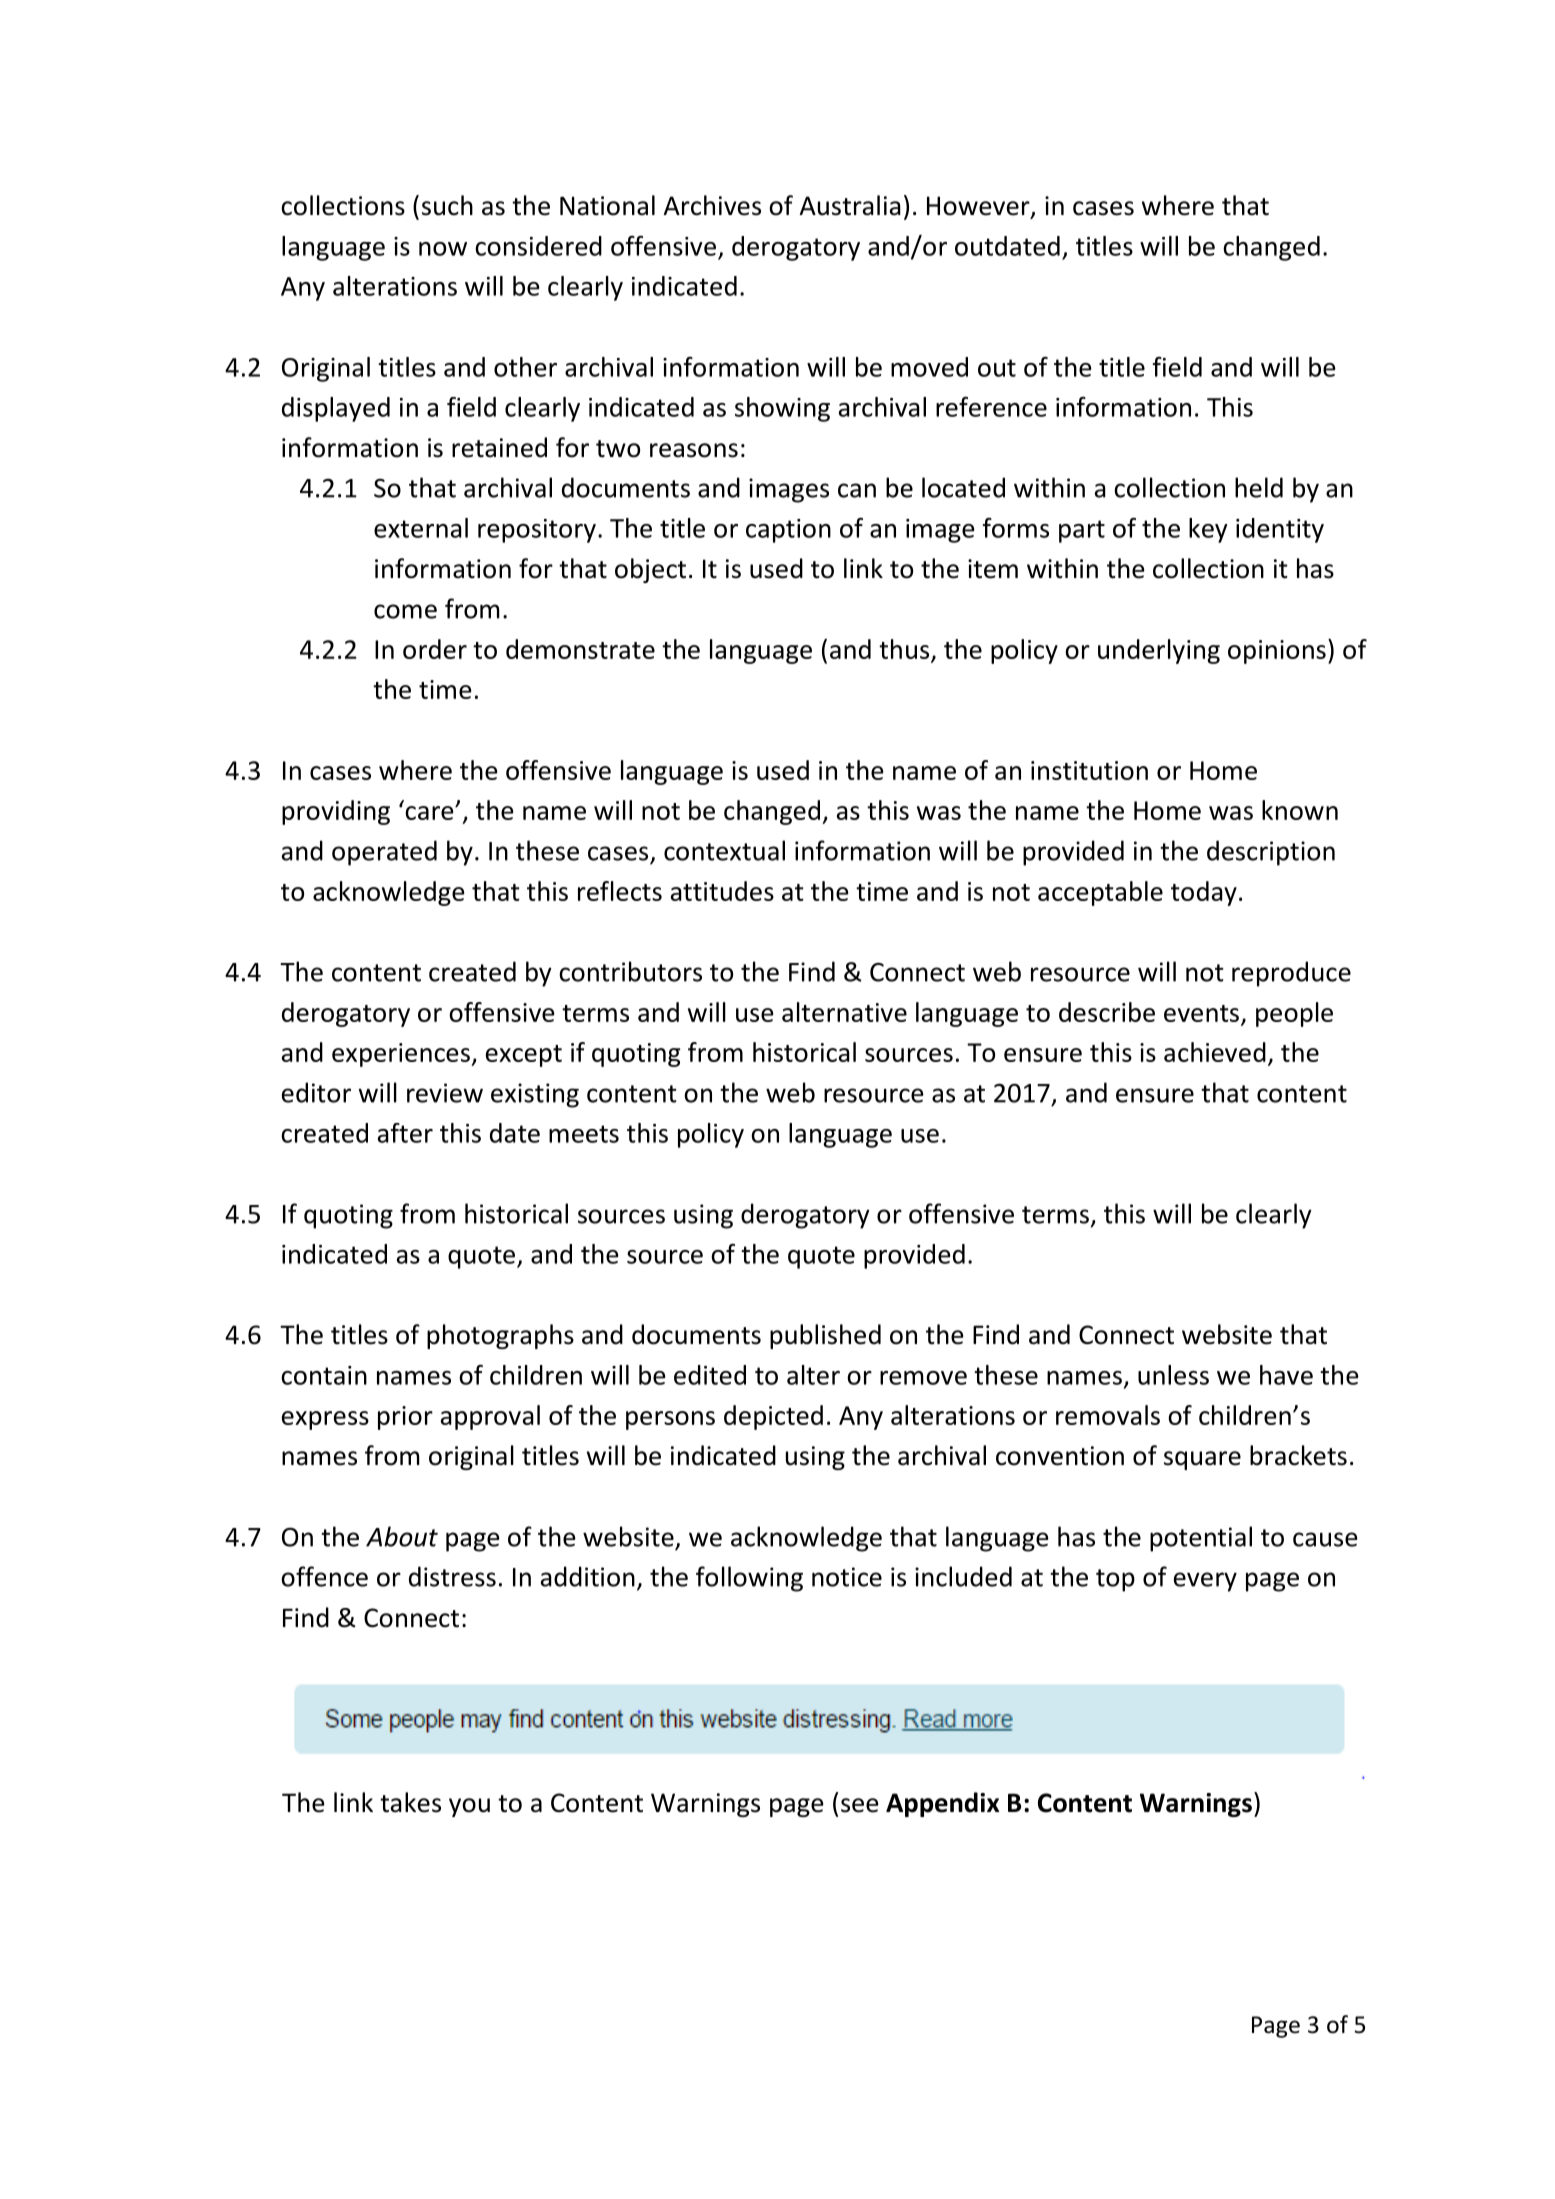 This screenshot has width=1555, height=2199. What do you see at coordinates (850, 205) in the screenshot?
I see `Australia` at bounding box center [850, 205].
